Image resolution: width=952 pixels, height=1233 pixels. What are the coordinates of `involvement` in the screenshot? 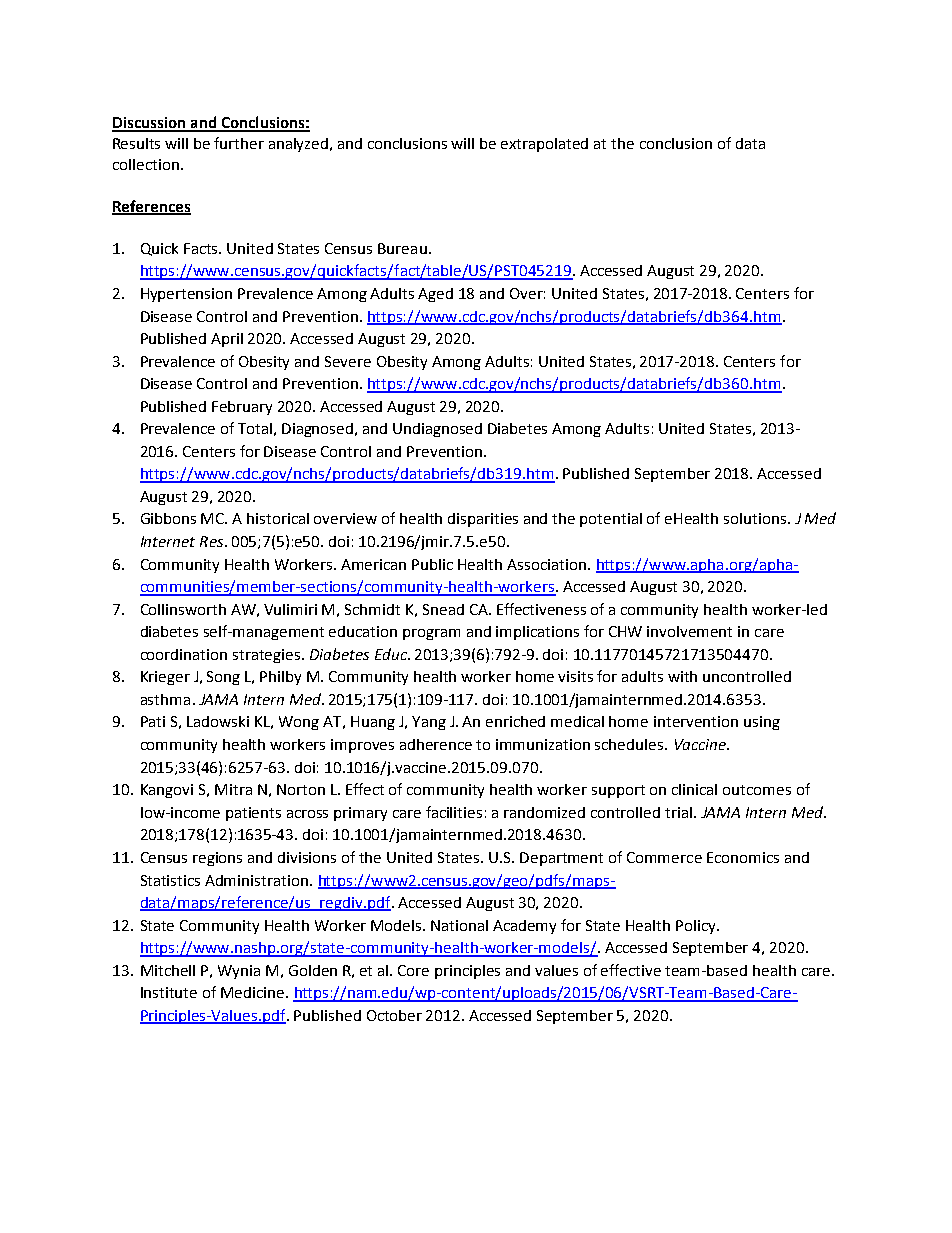 It's located at (689, 631).
